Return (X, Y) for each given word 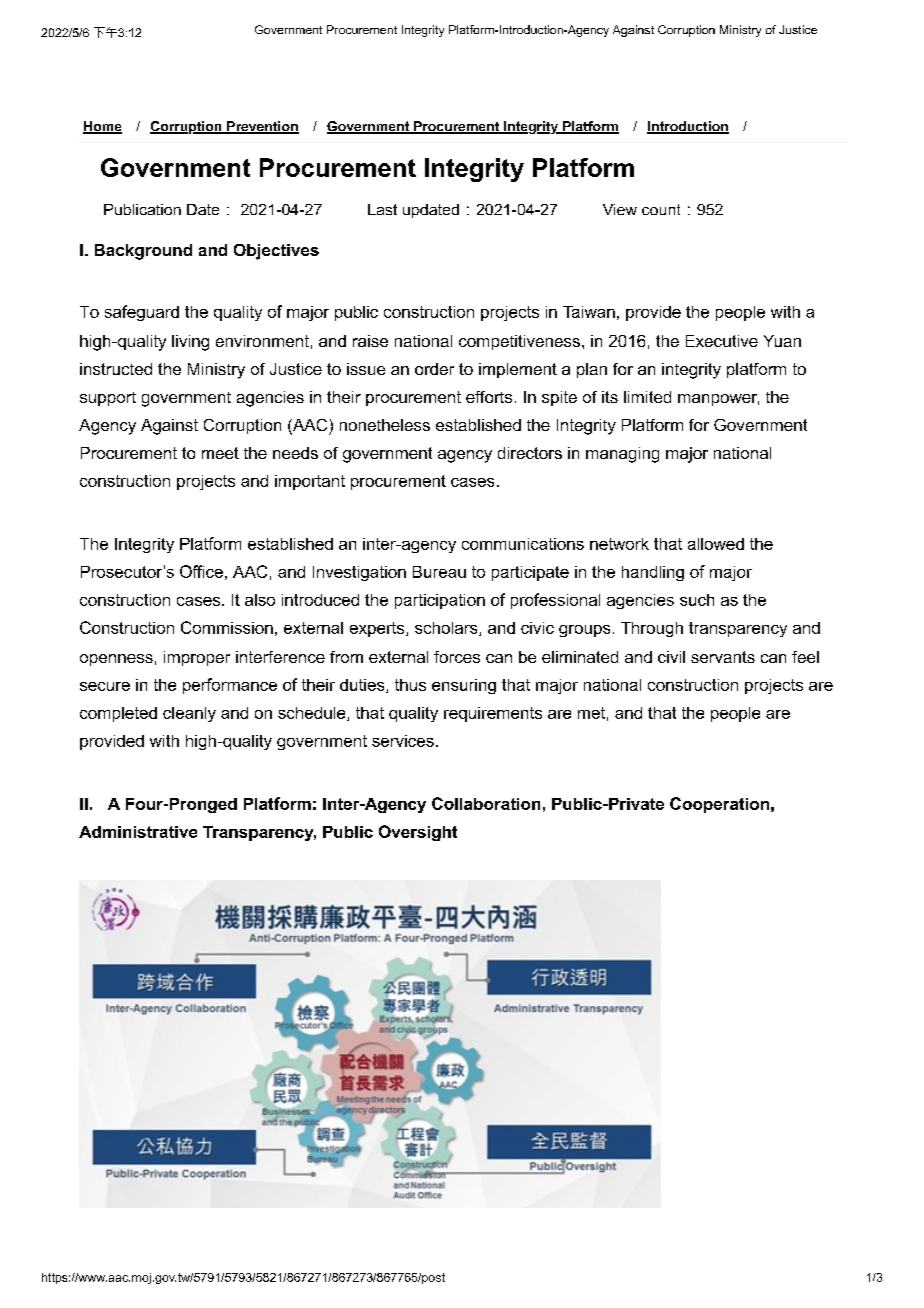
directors (530, 453)
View (620, 209)
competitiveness (519, 342)
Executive (722, 341)
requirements (493, 714)
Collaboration (486, 803)
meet (220, 453)
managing (622, 455)
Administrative (138, 832)
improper (197, 658)
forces (457, 657)
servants (723, 657)
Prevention (262, 127)
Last (382, 209)
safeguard (142, 313)
